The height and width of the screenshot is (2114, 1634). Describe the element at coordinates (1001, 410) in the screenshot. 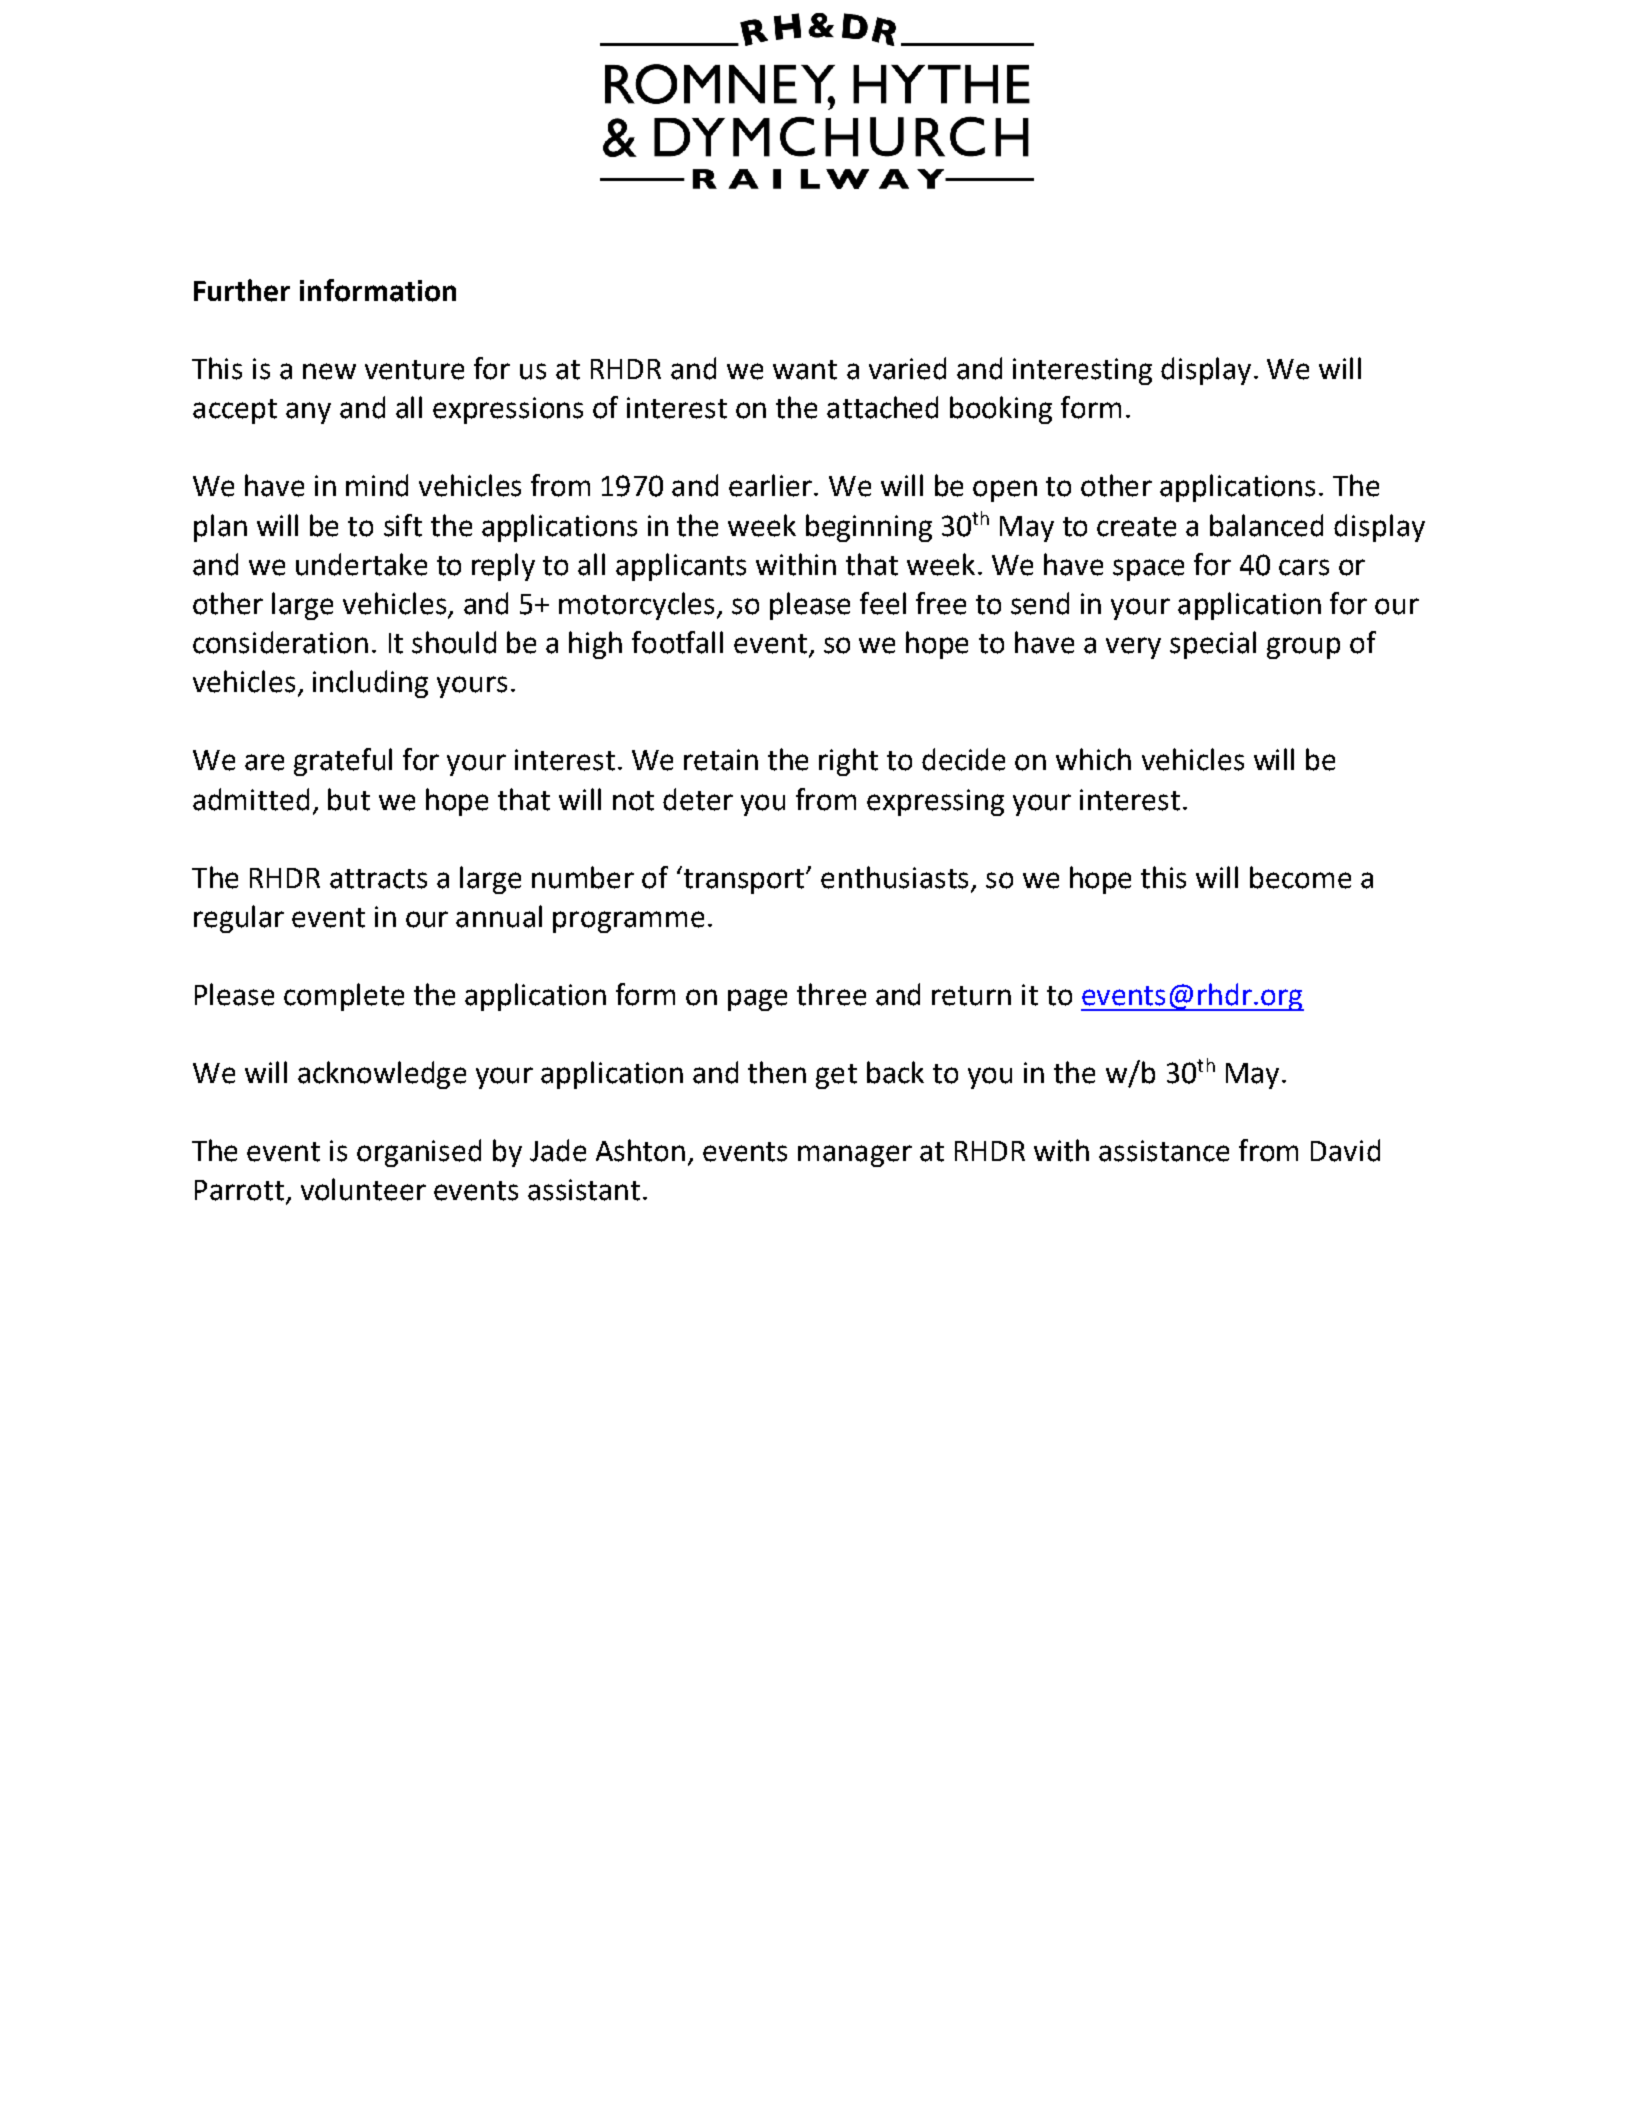

I see `booking` at that location.
